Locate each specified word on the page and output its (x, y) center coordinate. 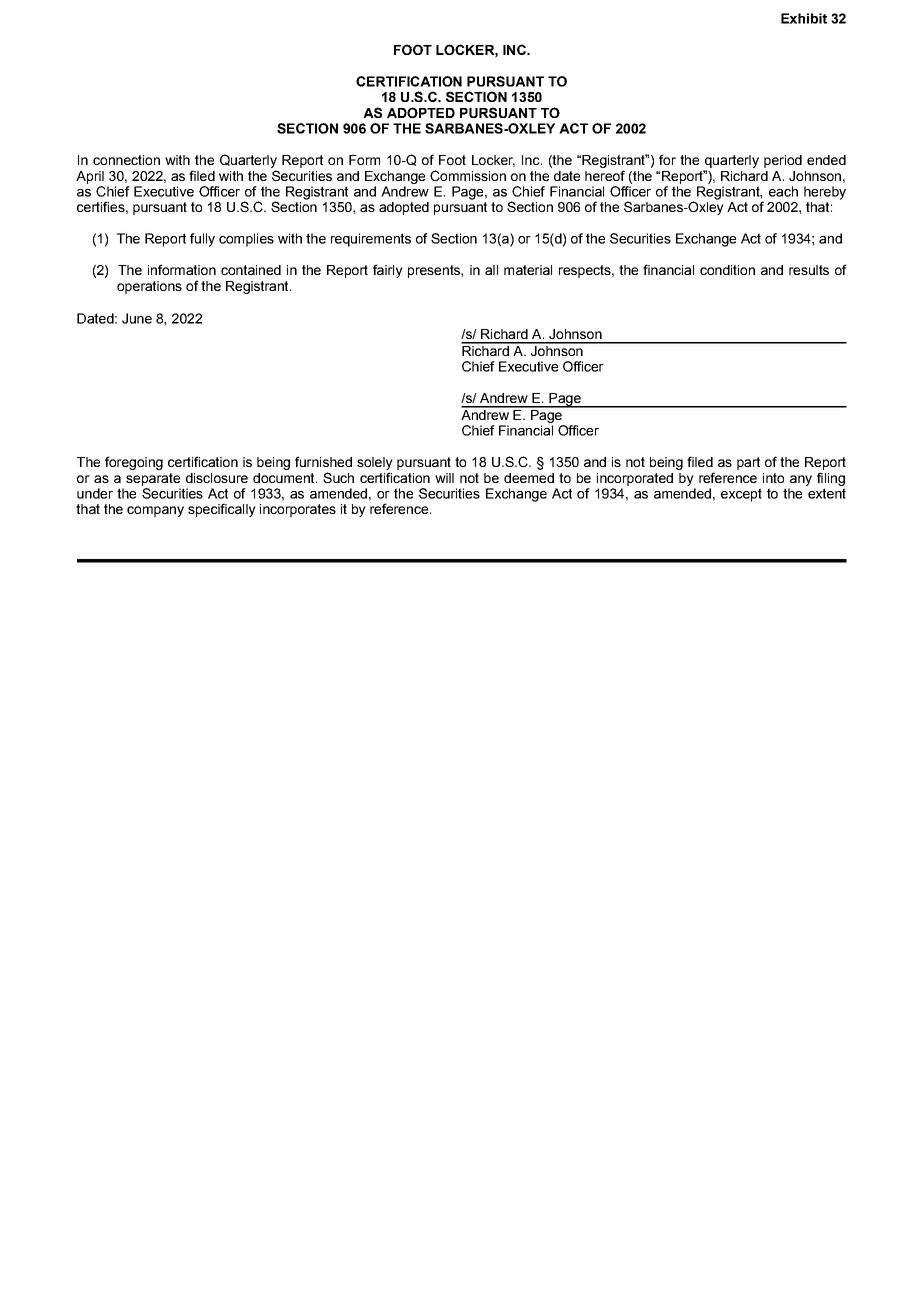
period (783, 161)
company (155, 511)
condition (727, 270)
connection (126, 160)
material (528, 270)
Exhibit (804, 18)
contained (251, 270)
